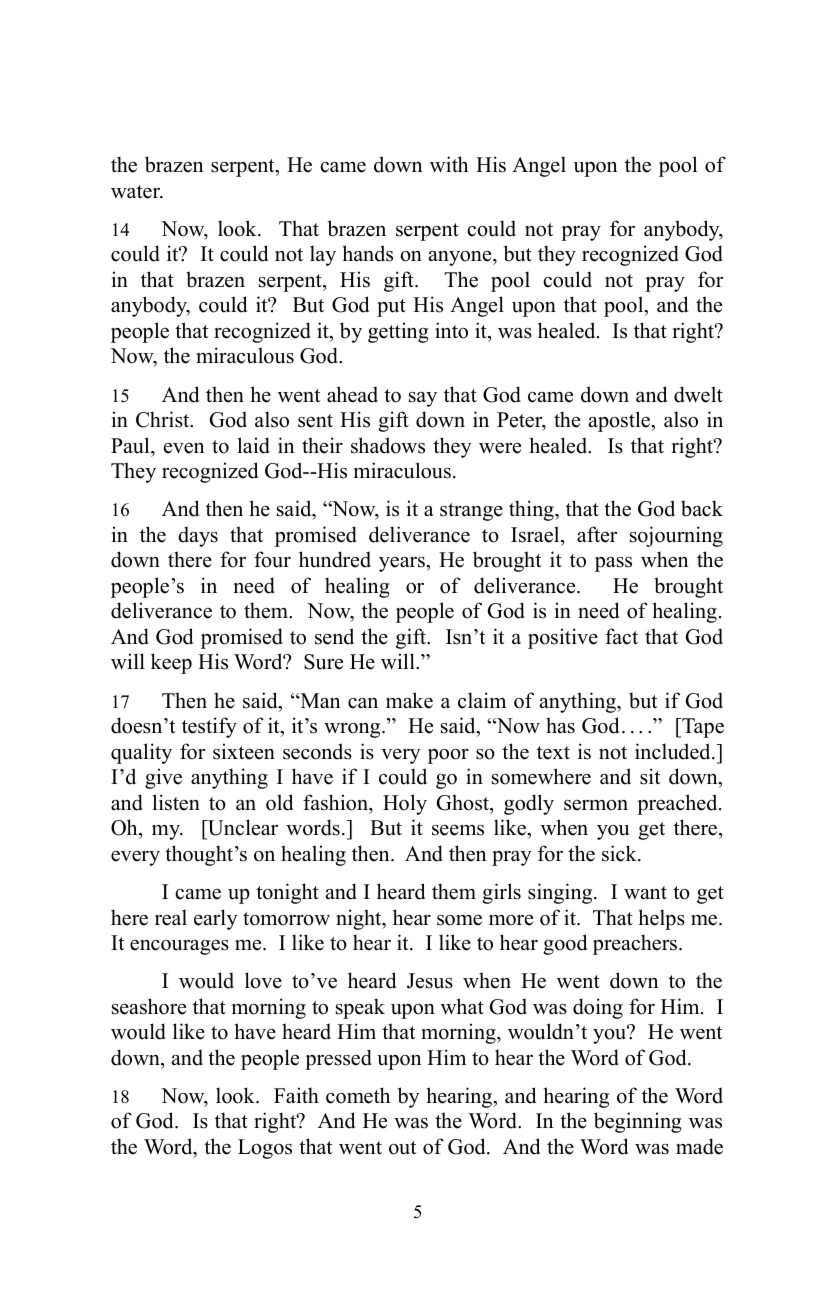  Describe the element at coordinates (596, 805) in the page. I see `sermon` at that location.
